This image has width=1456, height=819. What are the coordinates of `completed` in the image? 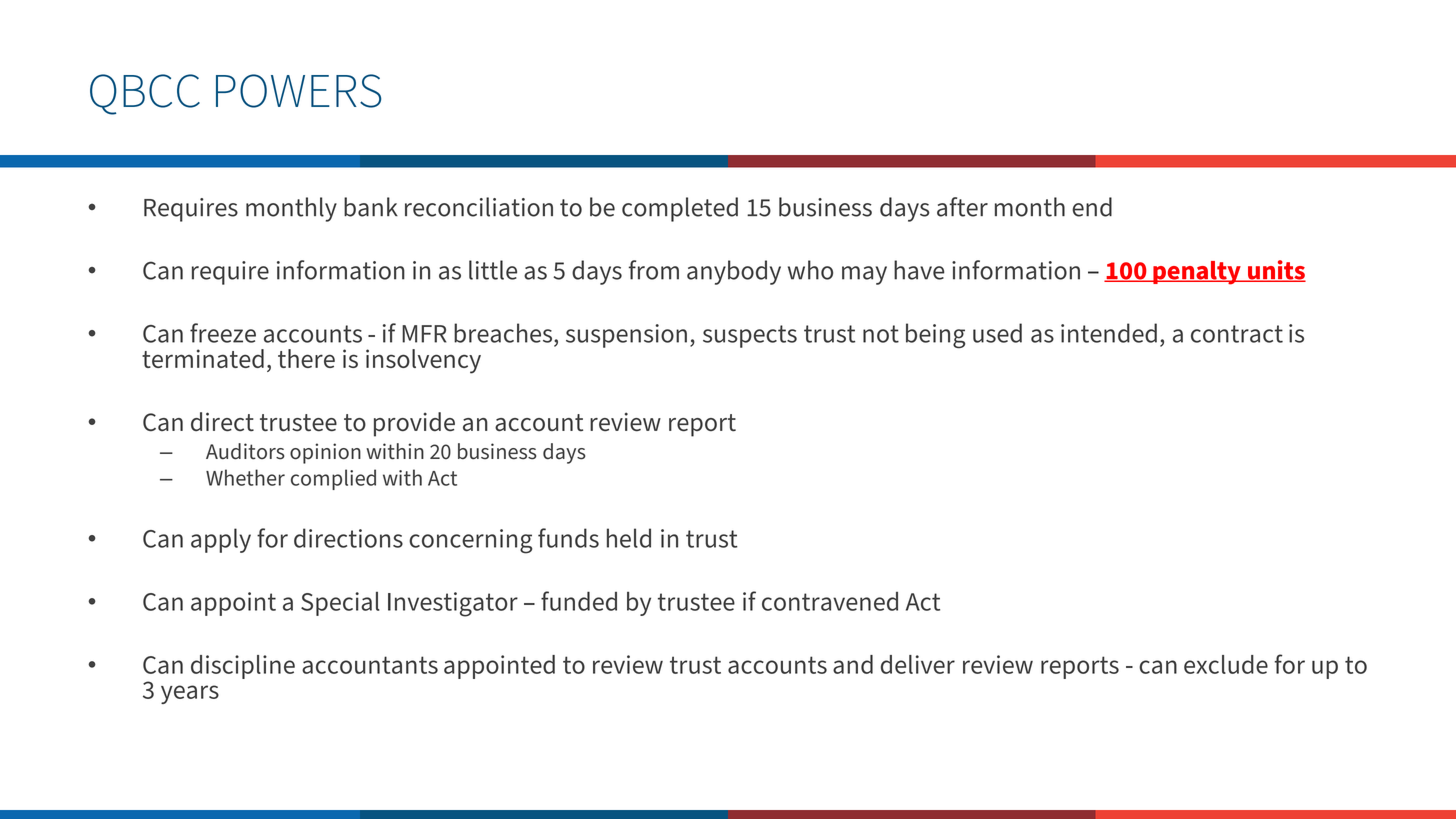 It's located at (680, 209).
